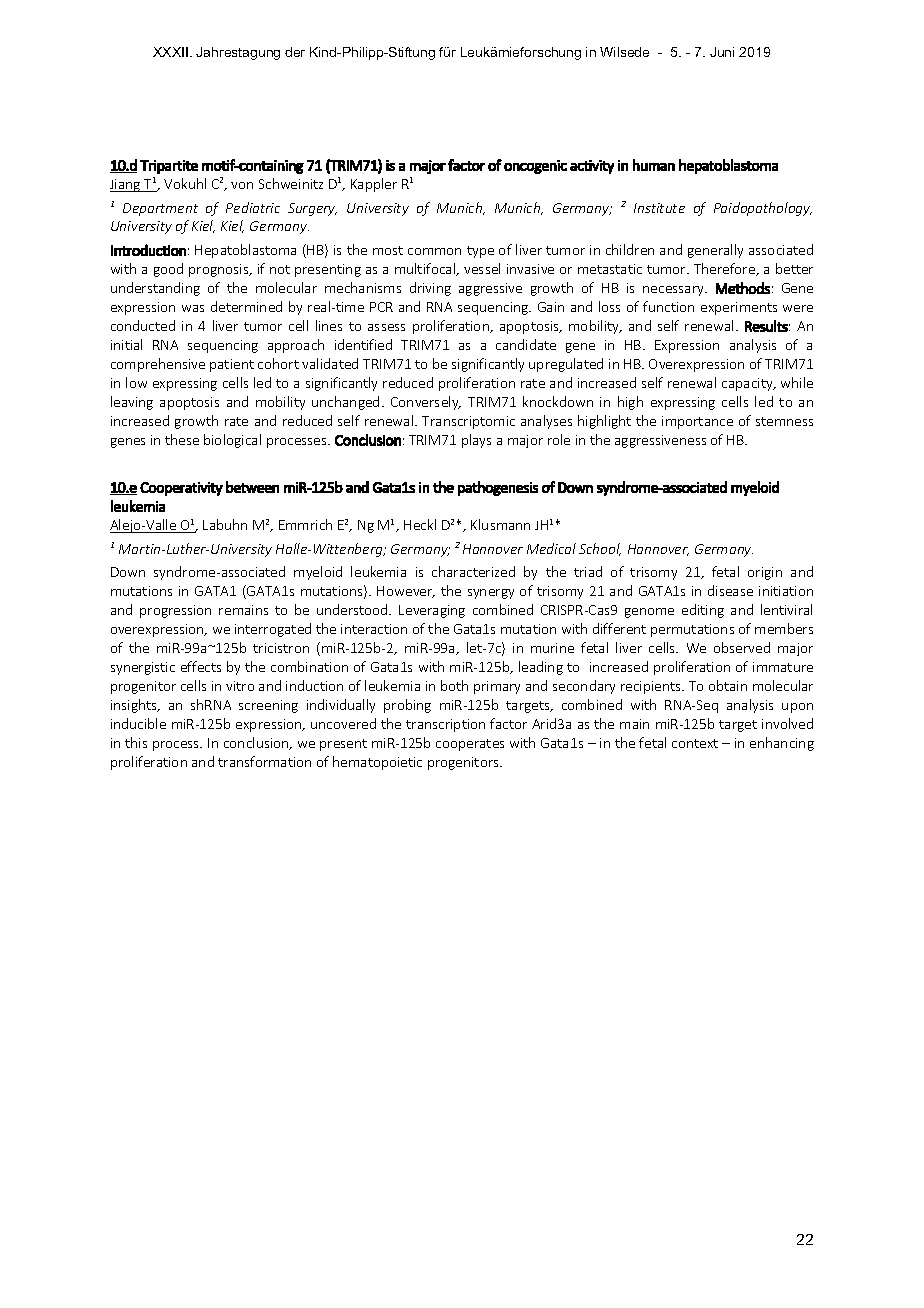  Describe the element at coordinates (220, 270) in the screenshot. I see `prognosis` at that location.
